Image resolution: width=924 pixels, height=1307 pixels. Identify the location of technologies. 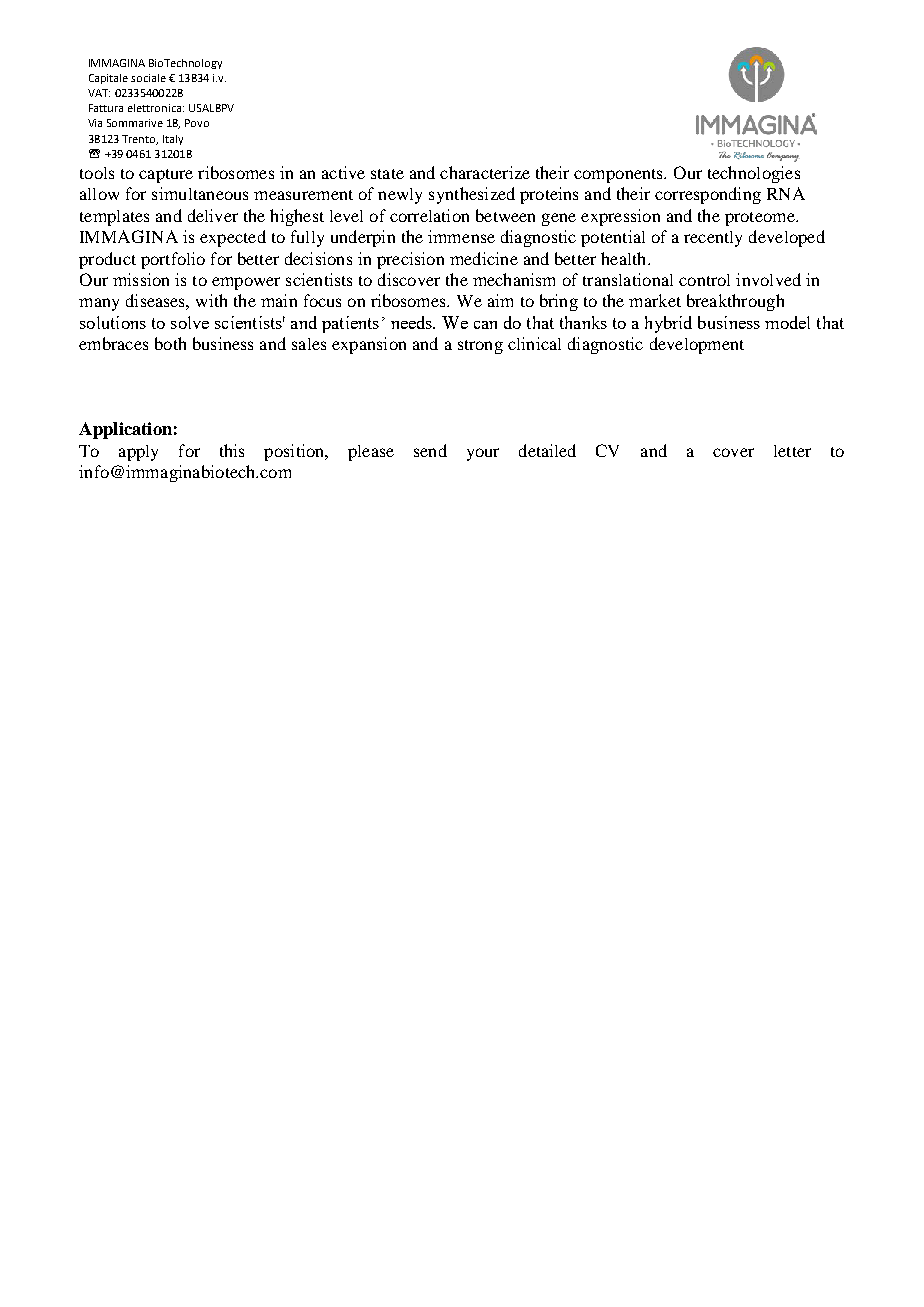
(754, 174).
